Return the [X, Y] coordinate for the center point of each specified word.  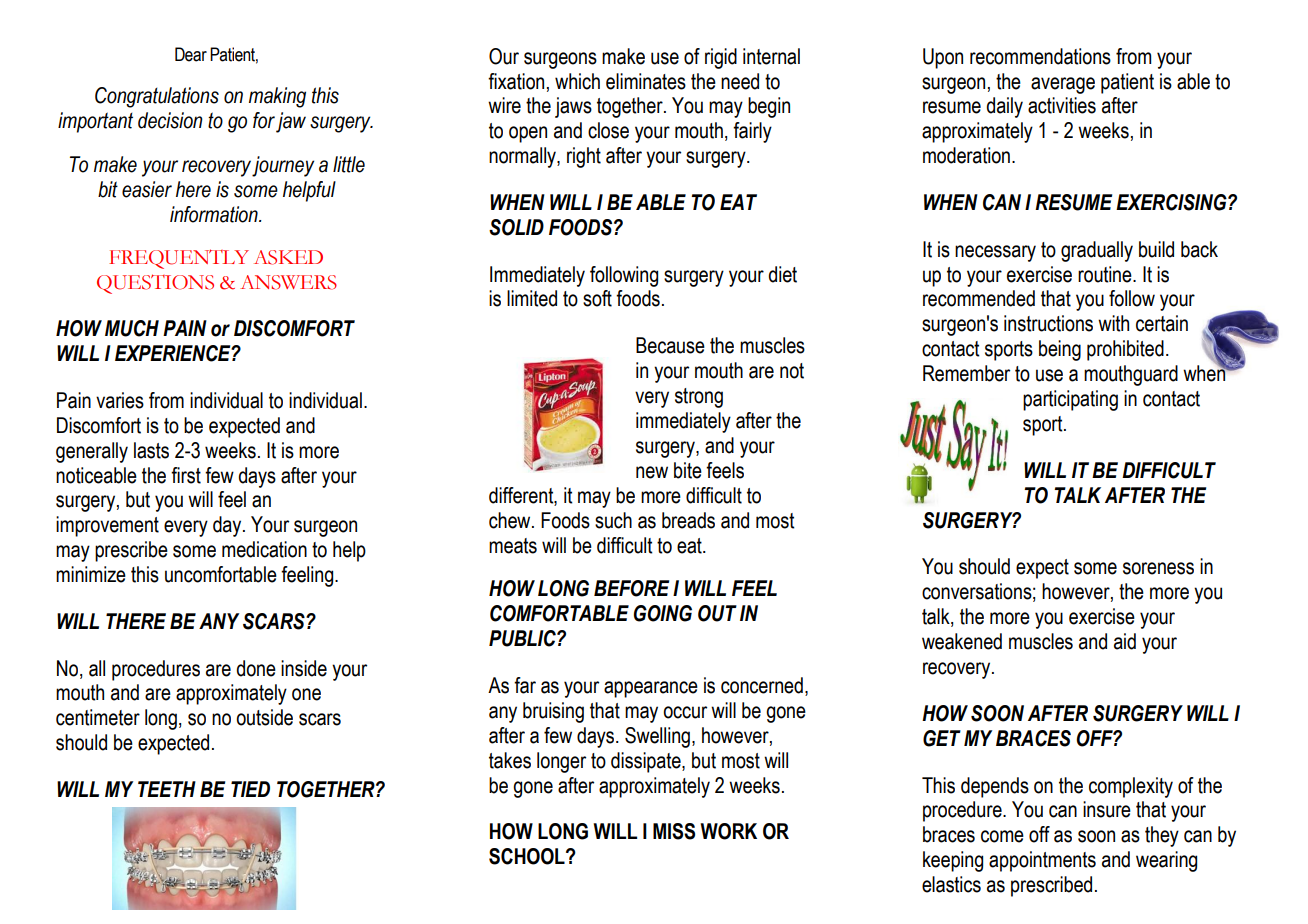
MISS [674, 831]
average [1063, 85]
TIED [250, 789]
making [277, 97]
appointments [1042, 861]
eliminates [646, 81]
